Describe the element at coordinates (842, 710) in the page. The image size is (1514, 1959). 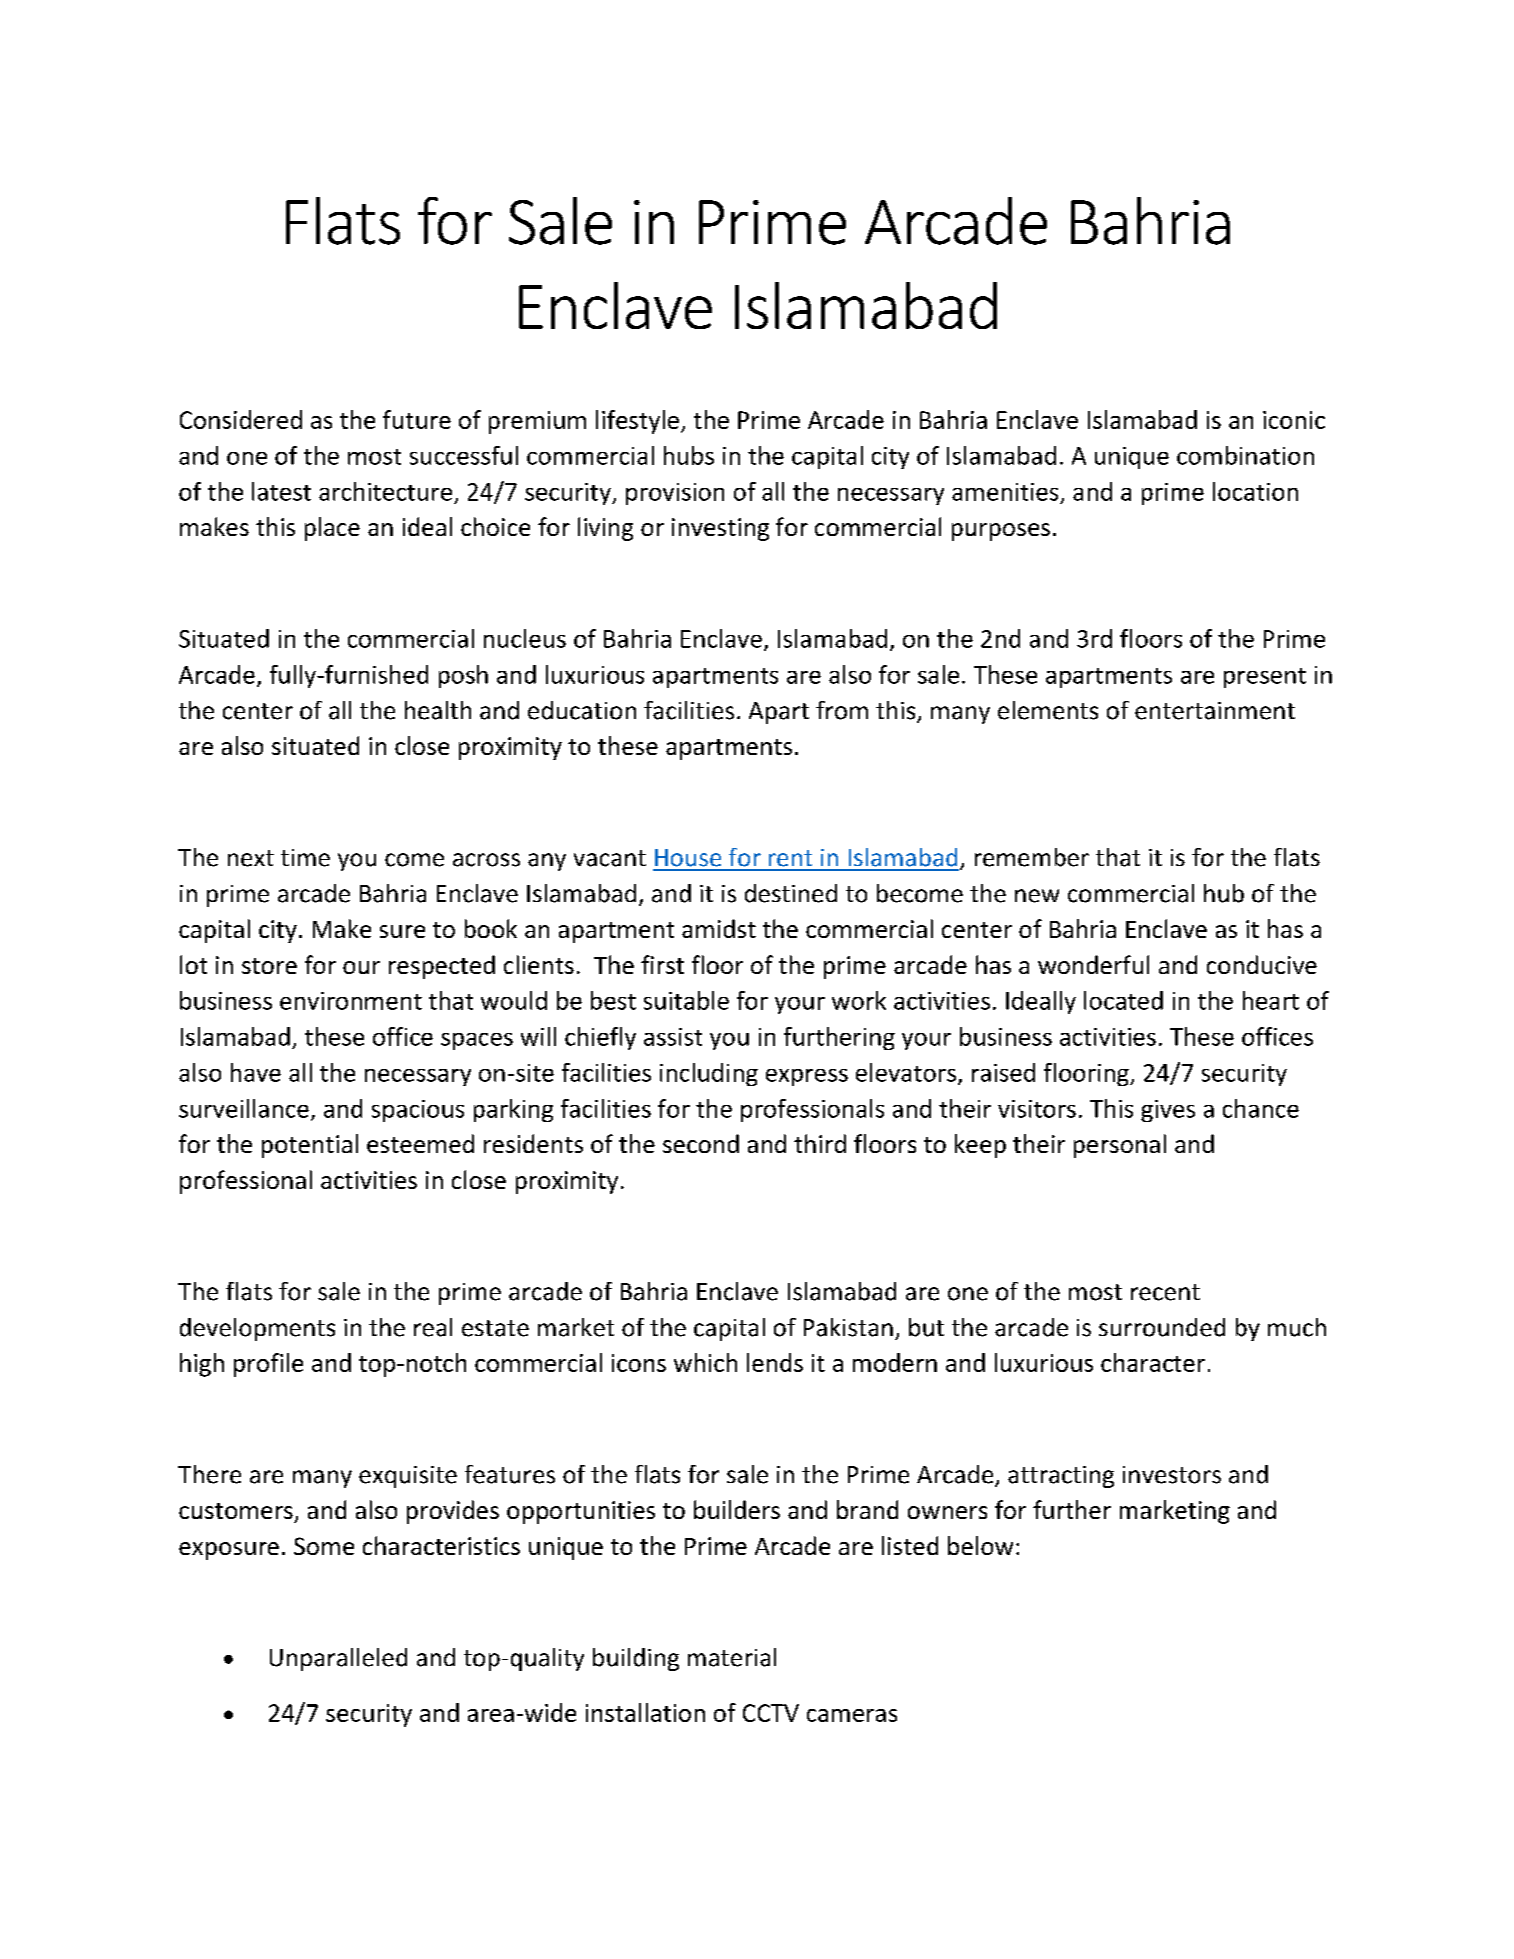
I see `from` at that location.
